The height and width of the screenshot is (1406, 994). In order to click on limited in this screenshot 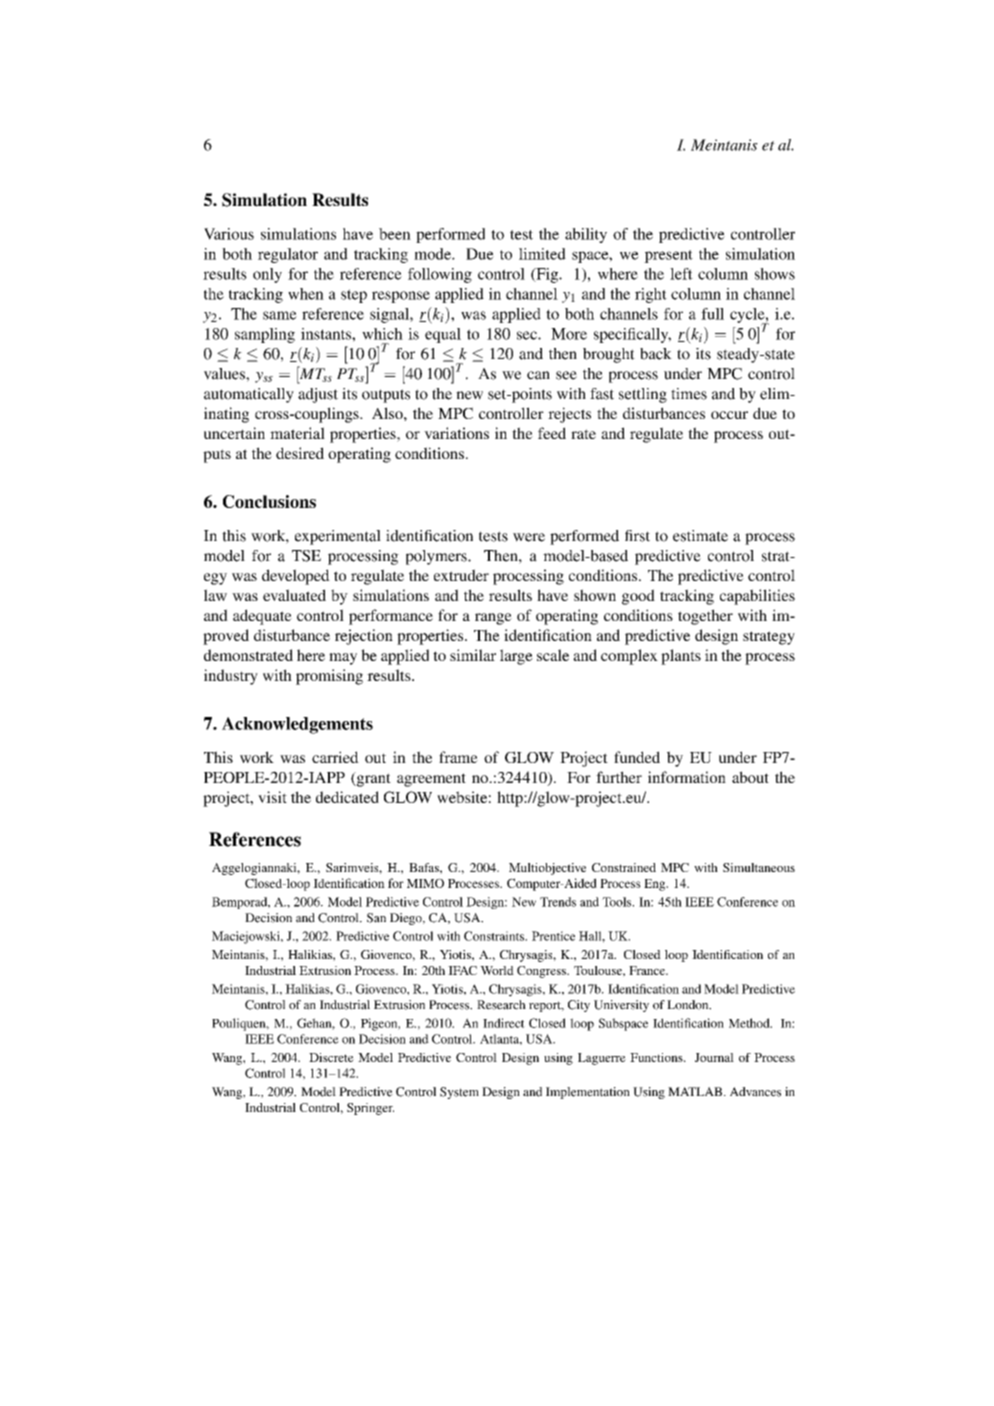, I will do `click(542, 254)`.
